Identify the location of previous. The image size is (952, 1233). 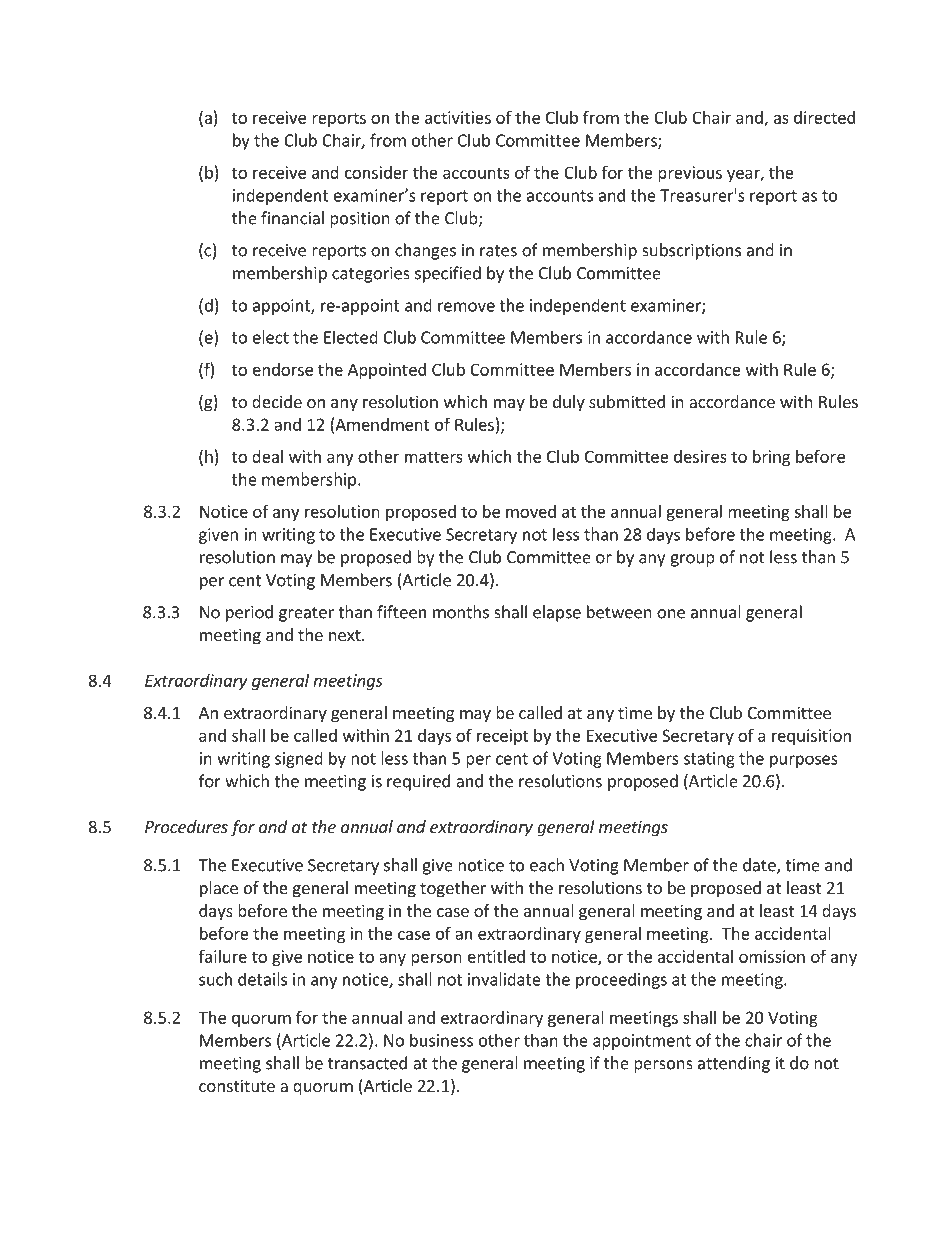
(690, 174).
